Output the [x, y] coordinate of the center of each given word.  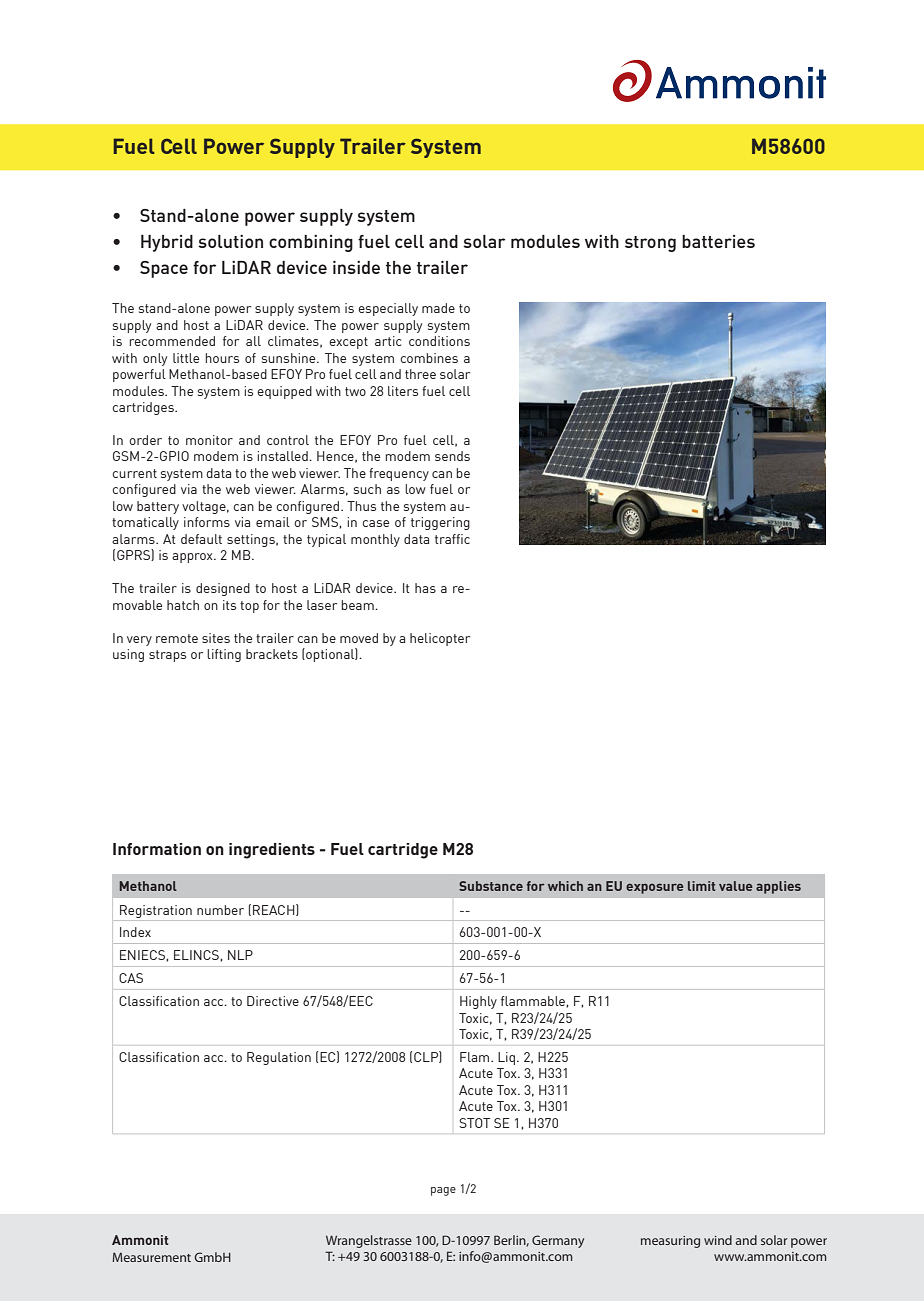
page [443, 1191]
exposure [655, 888]
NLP [240, 955]
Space [164, 269]
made [438, 308]
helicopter [440, 639]
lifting [224, 655]
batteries [718, 241]
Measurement [151, 1257]
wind [718, 1240]
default [201, 539]
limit [702, 886]
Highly [478, 1002]
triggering [440, 523]
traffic [452, 539]
